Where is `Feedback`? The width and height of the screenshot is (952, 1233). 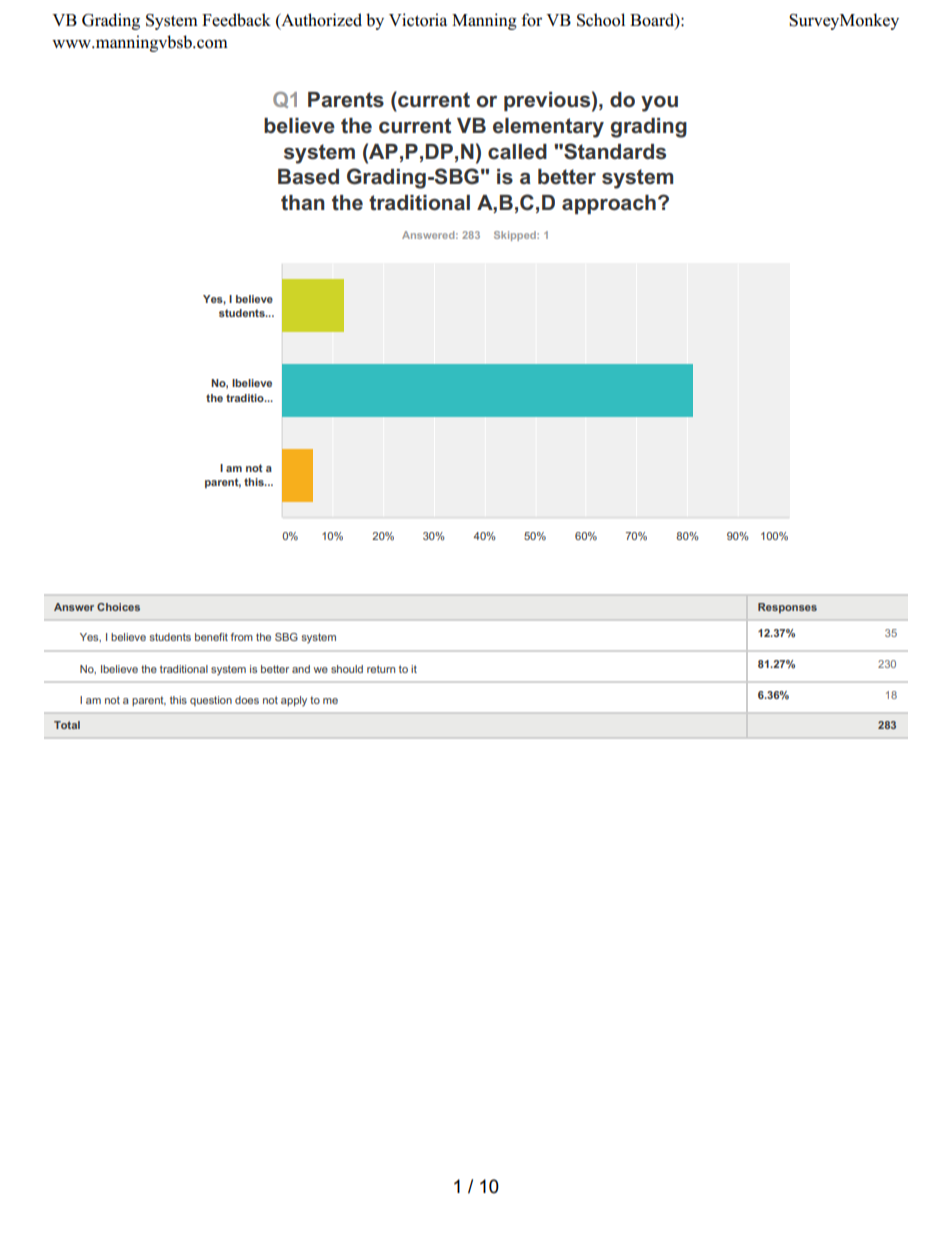 Feedback is located at coordinates (236, 20).
